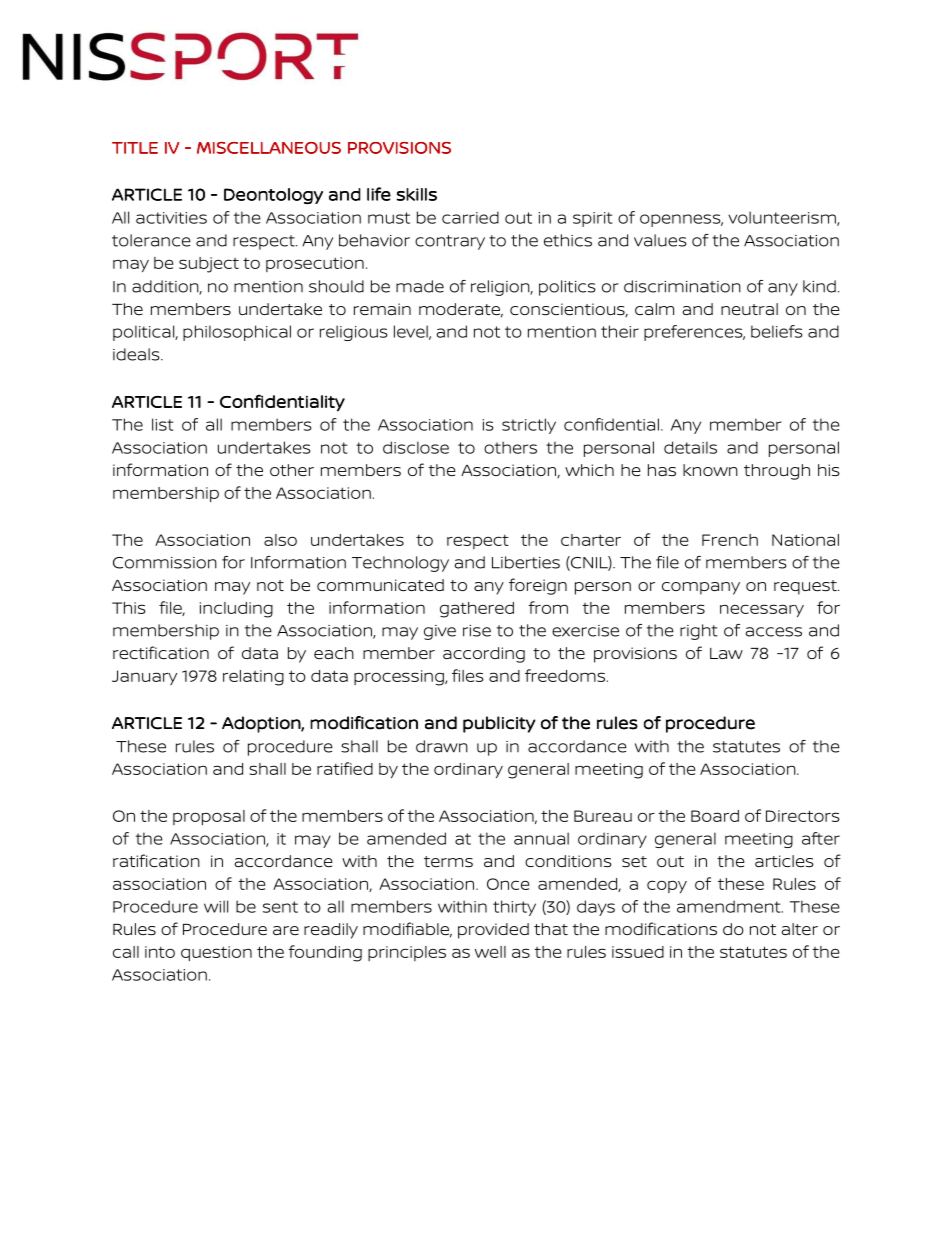 This screenshot has height=1233, width=952. I want to click on company, so click(701, 588).
